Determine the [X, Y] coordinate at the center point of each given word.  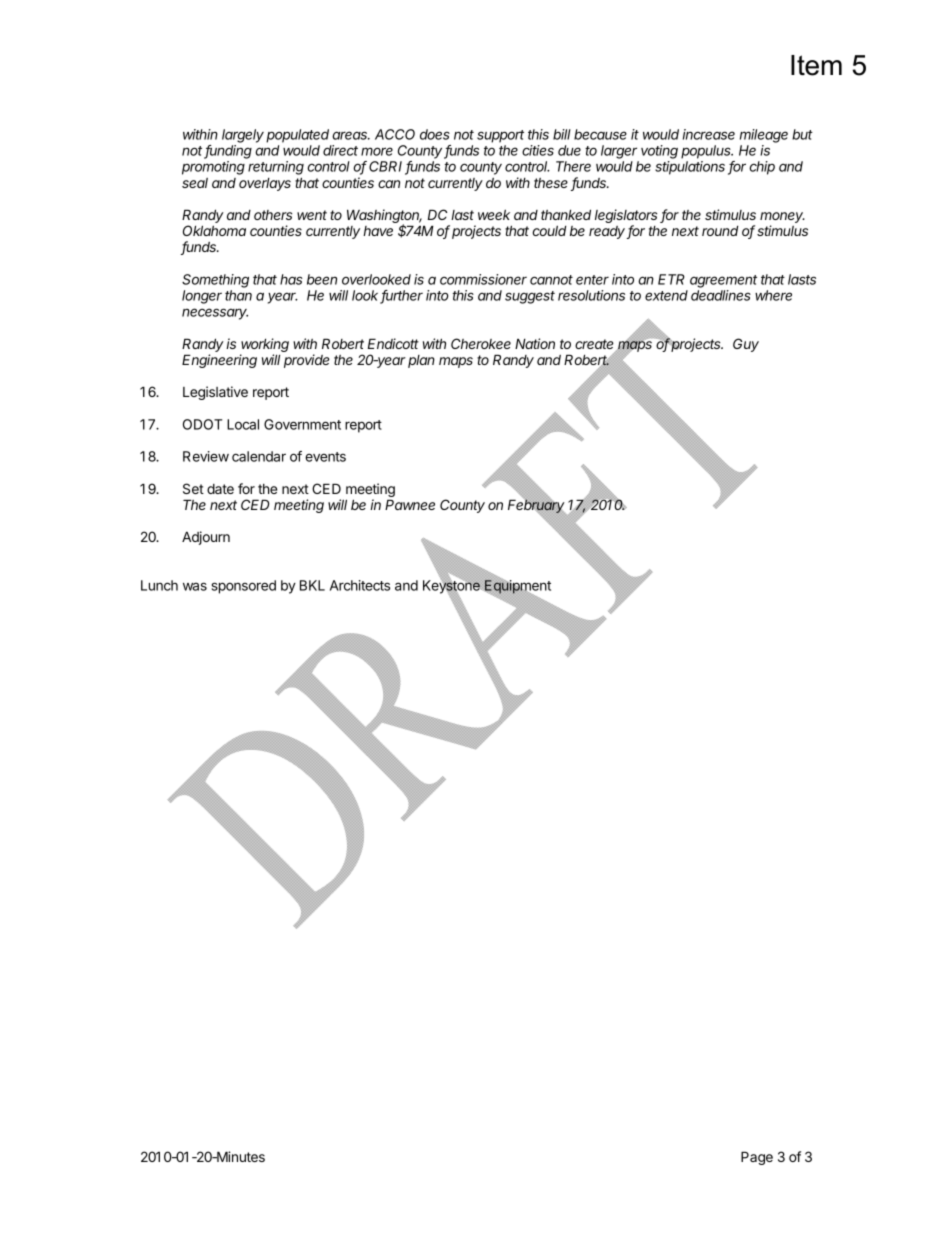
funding [228, 152]
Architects [360, 585]
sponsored [244, 587]
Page [757, 1158]
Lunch [159, 585]
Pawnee [410, 504]
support [500, 136]
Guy [746, 345]
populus [707, 152]
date [220, 489]
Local [243, 424]
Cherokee [481, 343]
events [325, 457]
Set [193, 488]
